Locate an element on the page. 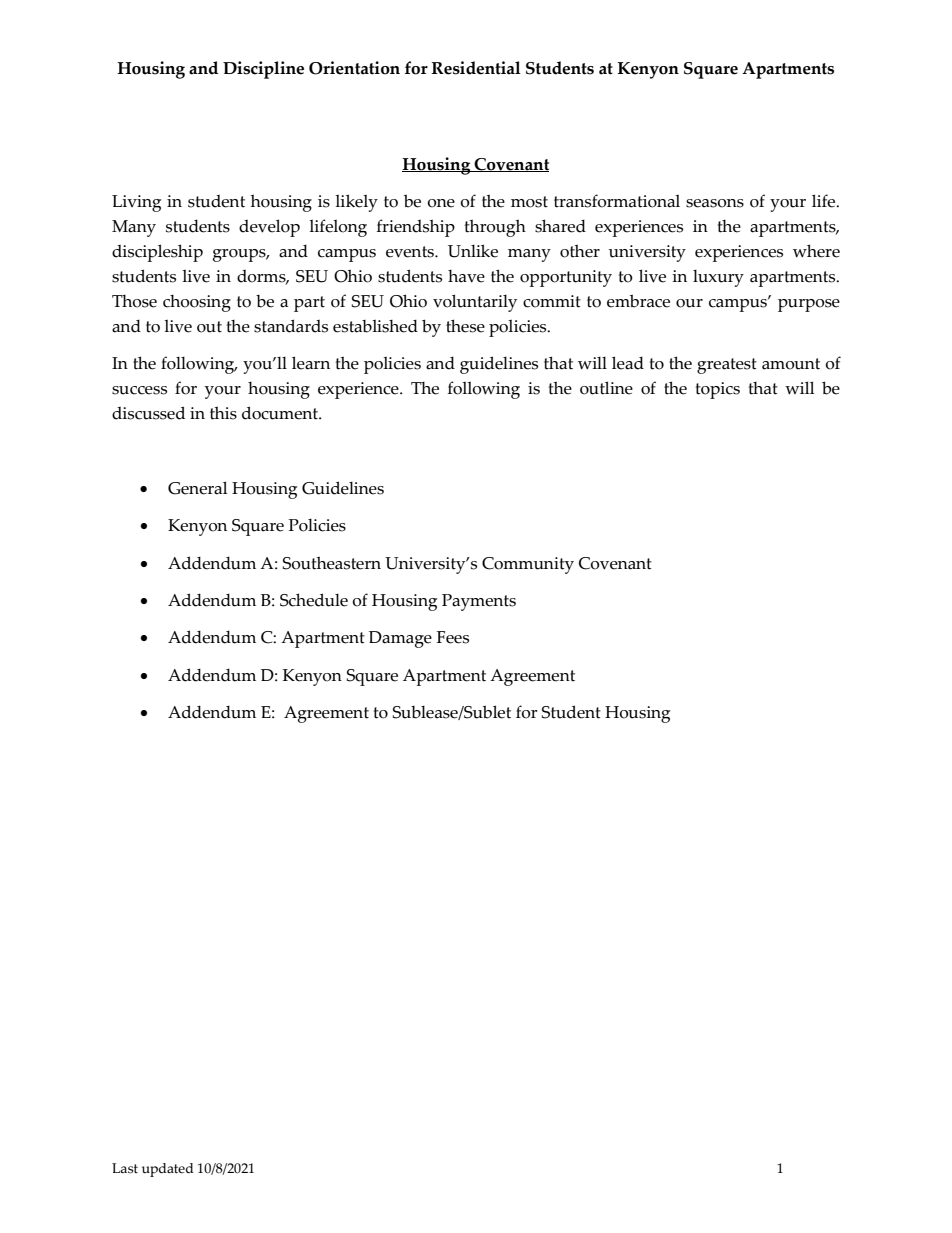 This document has height=1233, width=952. topics is located at coordinates (718, 390).
